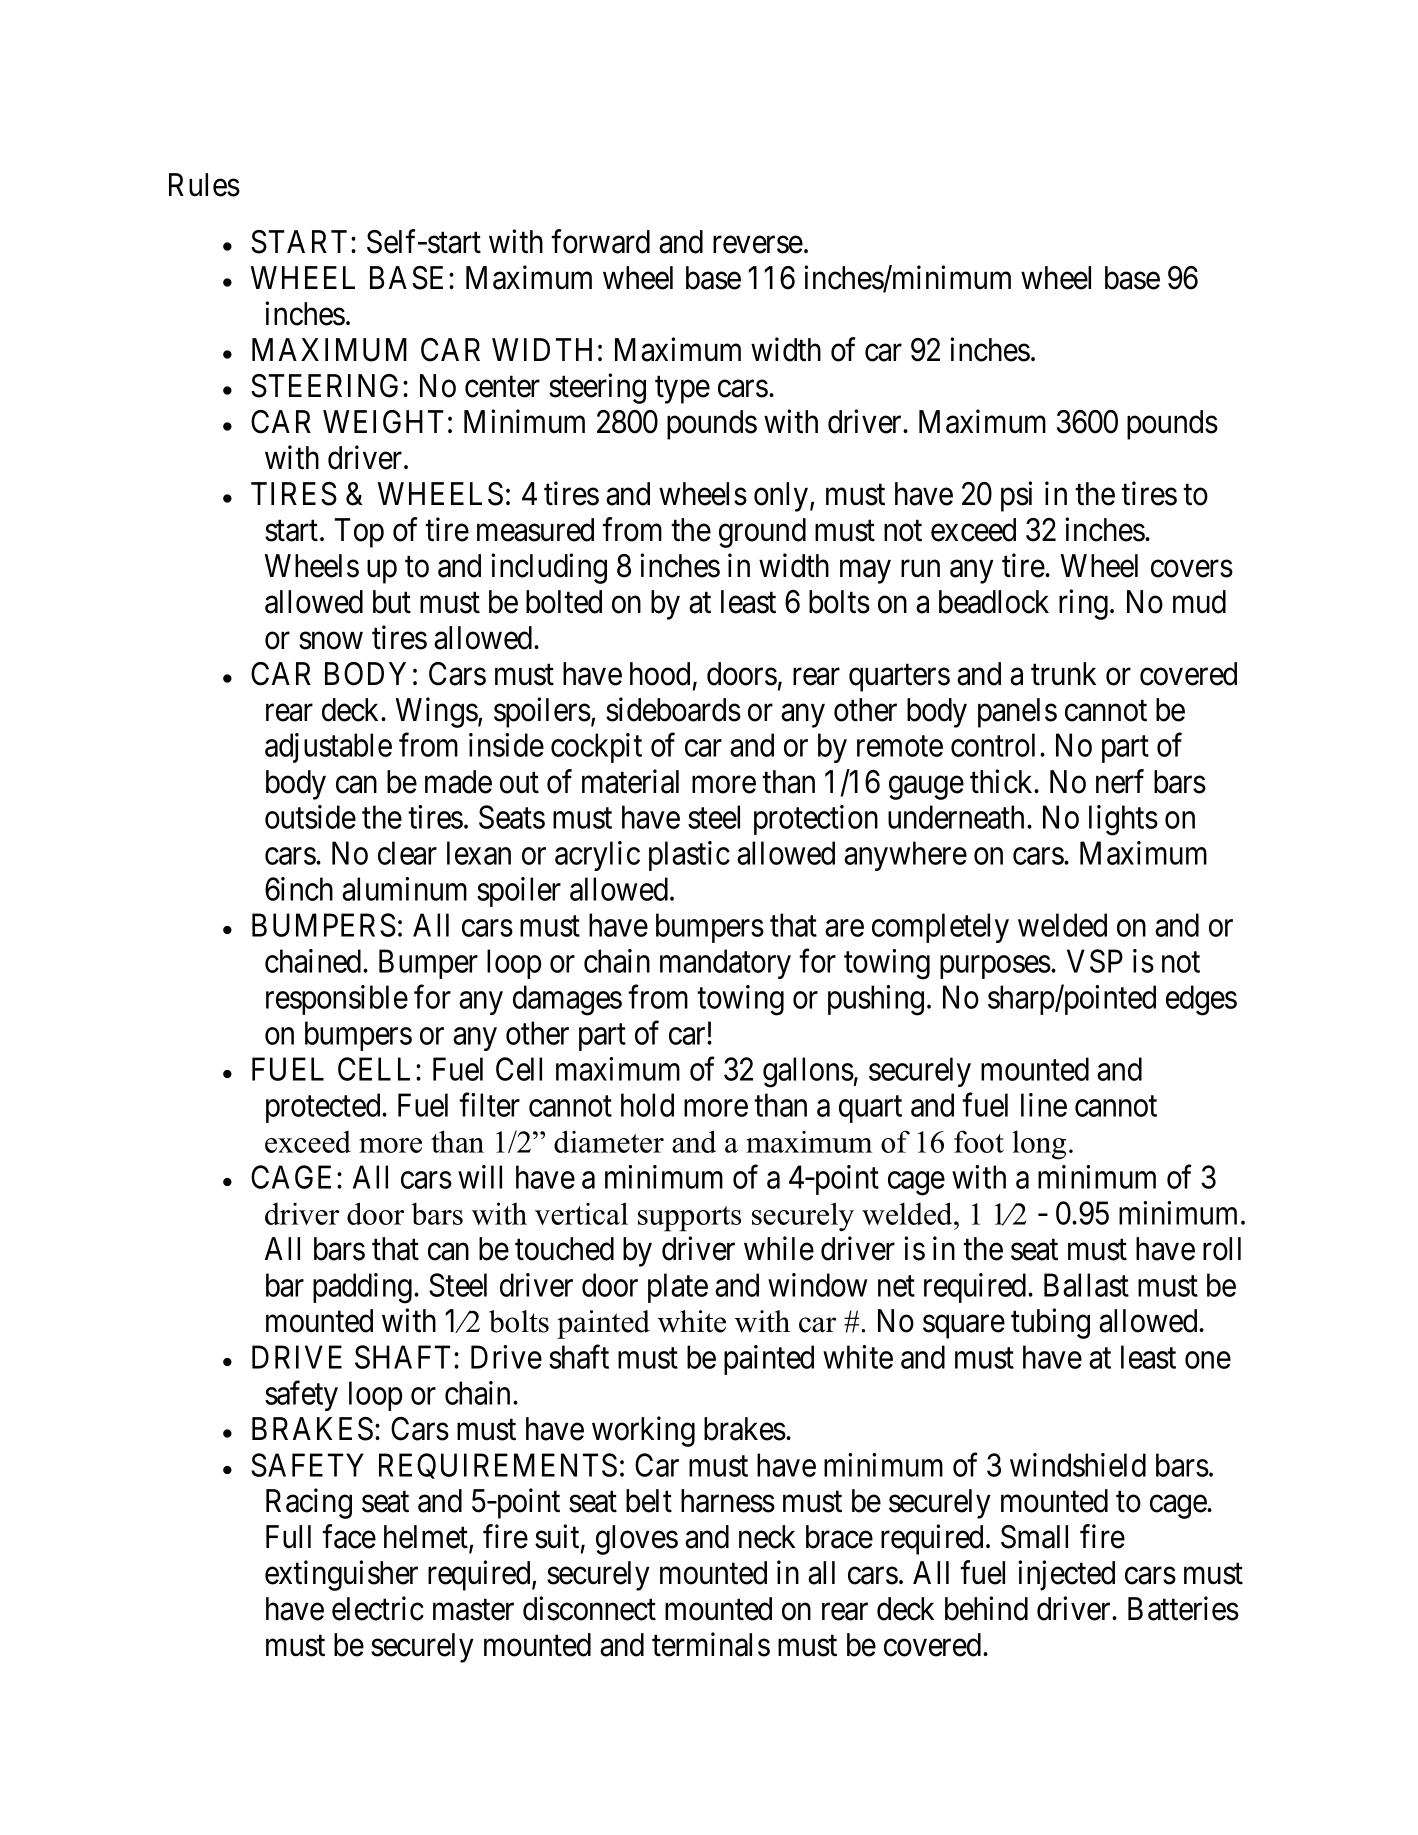 This document has height=1835, width=1418. What do you see at coordinates (767, 1537) in the document?
I see `neck` at bounding box center [767, 1537].
